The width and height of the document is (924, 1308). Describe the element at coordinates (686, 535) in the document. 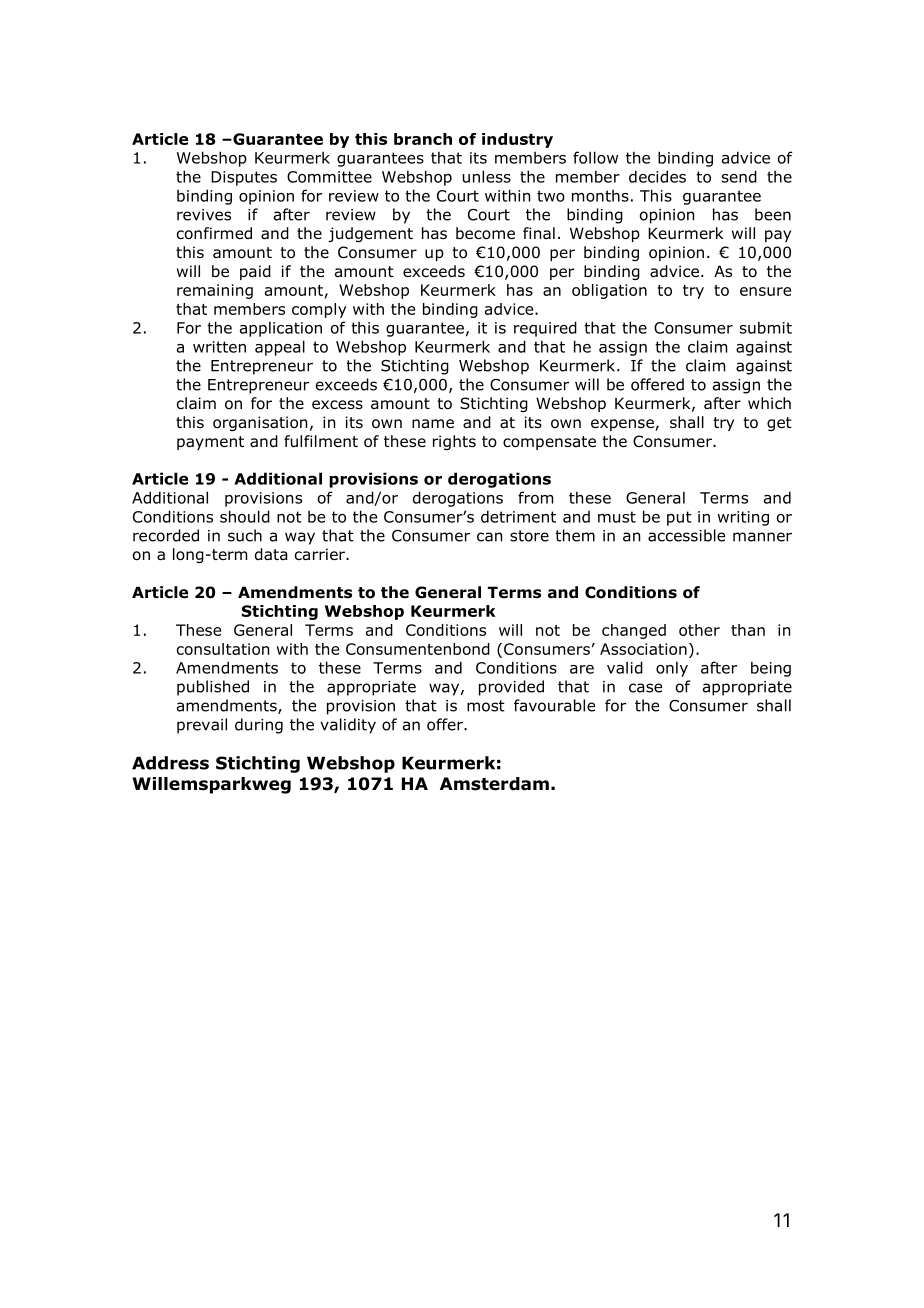

I see `accessible` at that location.
